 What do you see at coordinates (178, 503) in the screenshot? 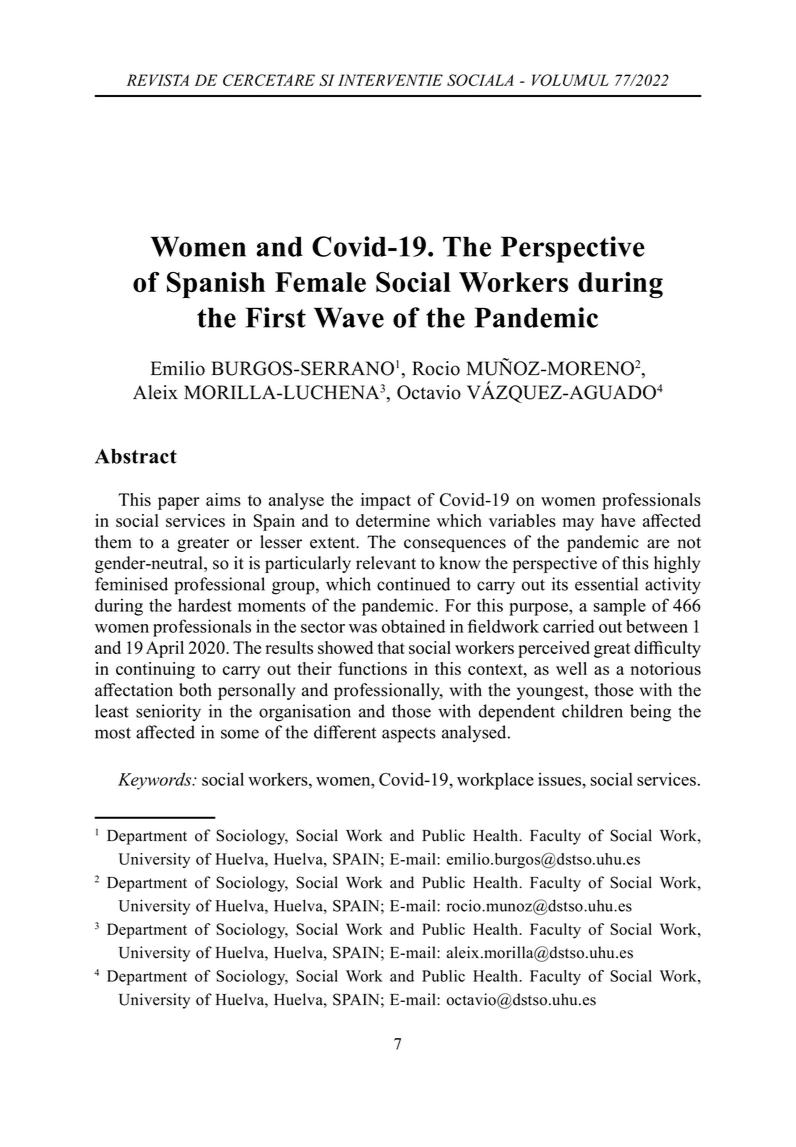
I see `paper` at bounding box center [178, 503].
